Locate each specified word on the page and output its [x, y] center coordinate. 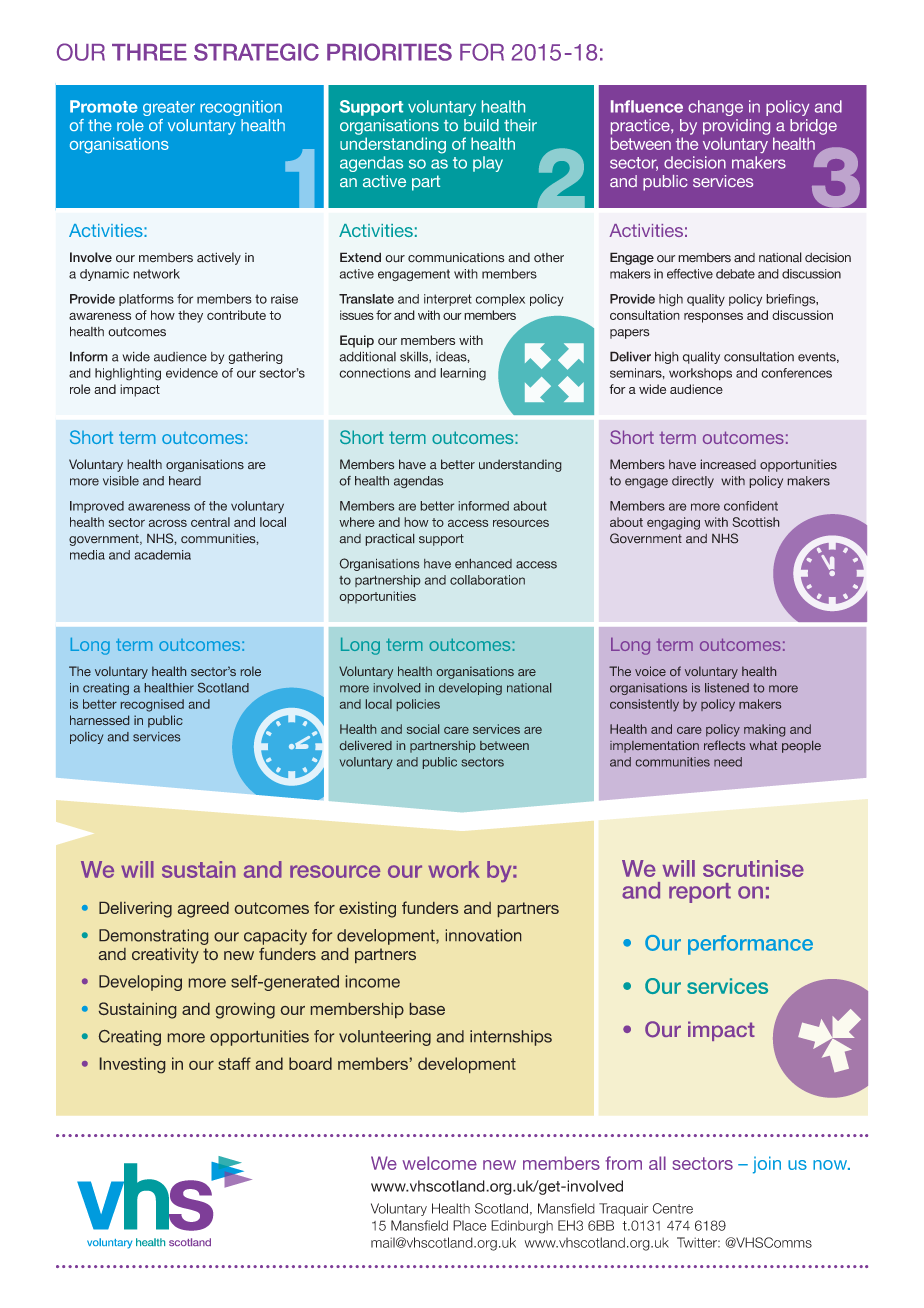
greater [169, 108]
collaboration [487, 580]
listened [727, 688]
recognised [152, 705]
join [767, 1165]
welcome [439, 1163]
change [715, 108]
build [481, 125]
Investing [132, 1065]
